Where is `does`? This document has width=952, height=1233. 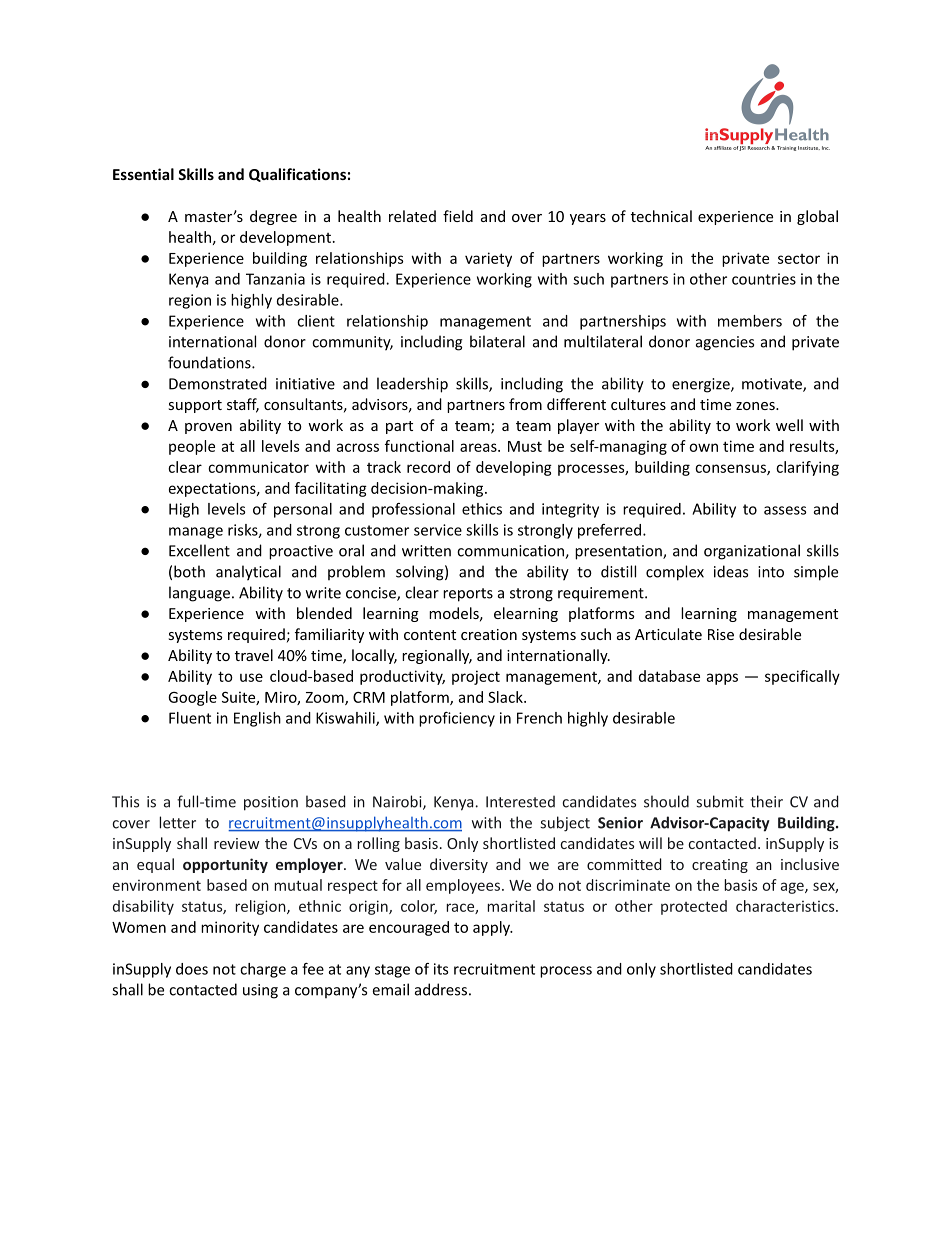 does is located at coordinates (192, 969).
